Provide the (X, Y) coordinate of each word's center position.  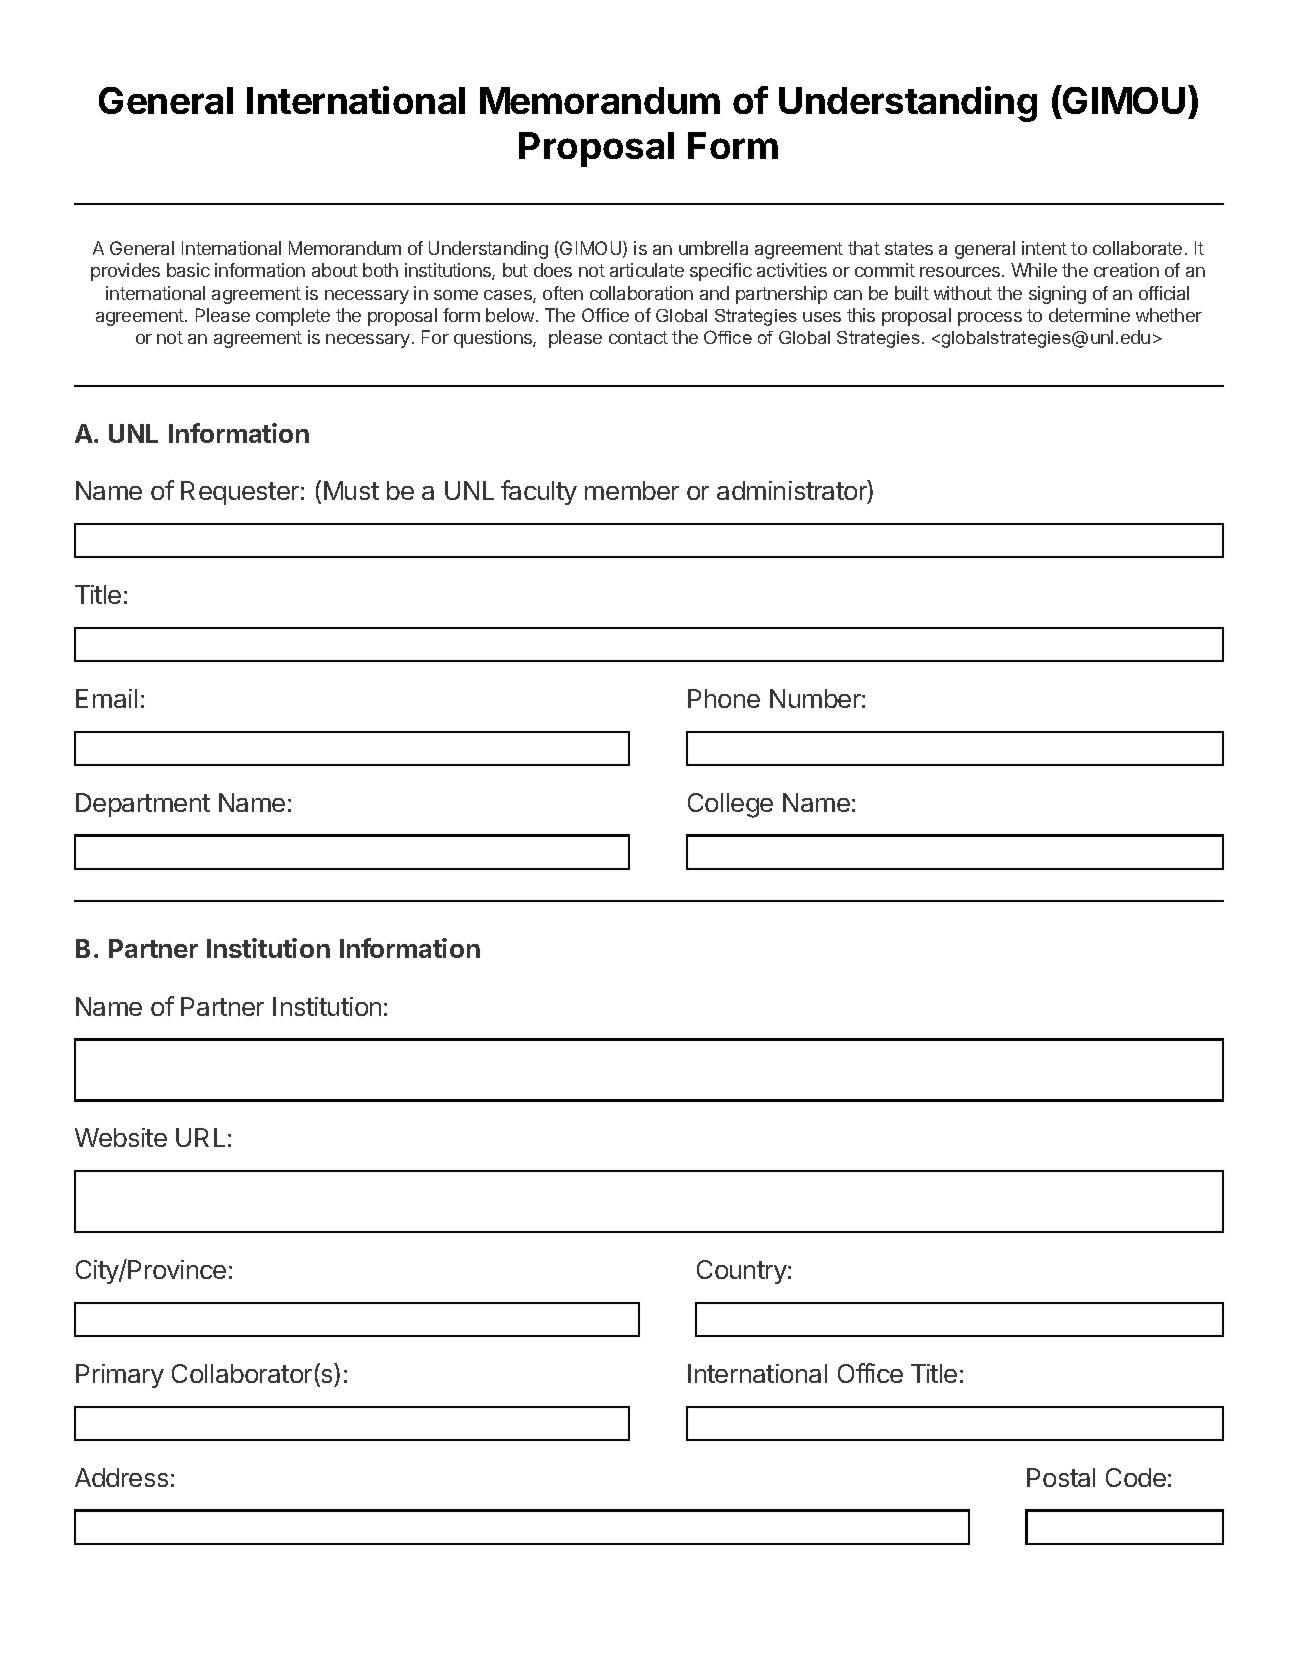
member (632, 490)
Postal (1061, 1477)
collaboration (641, 293)
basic (188, 270)
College (730, 805)
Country (742, 1272)
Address (121, 1477)
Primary (120, 1376)
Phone (724, 698)
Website (121, 1137)
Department (143, 805)
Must (351, 490)
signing (1057, 295)
